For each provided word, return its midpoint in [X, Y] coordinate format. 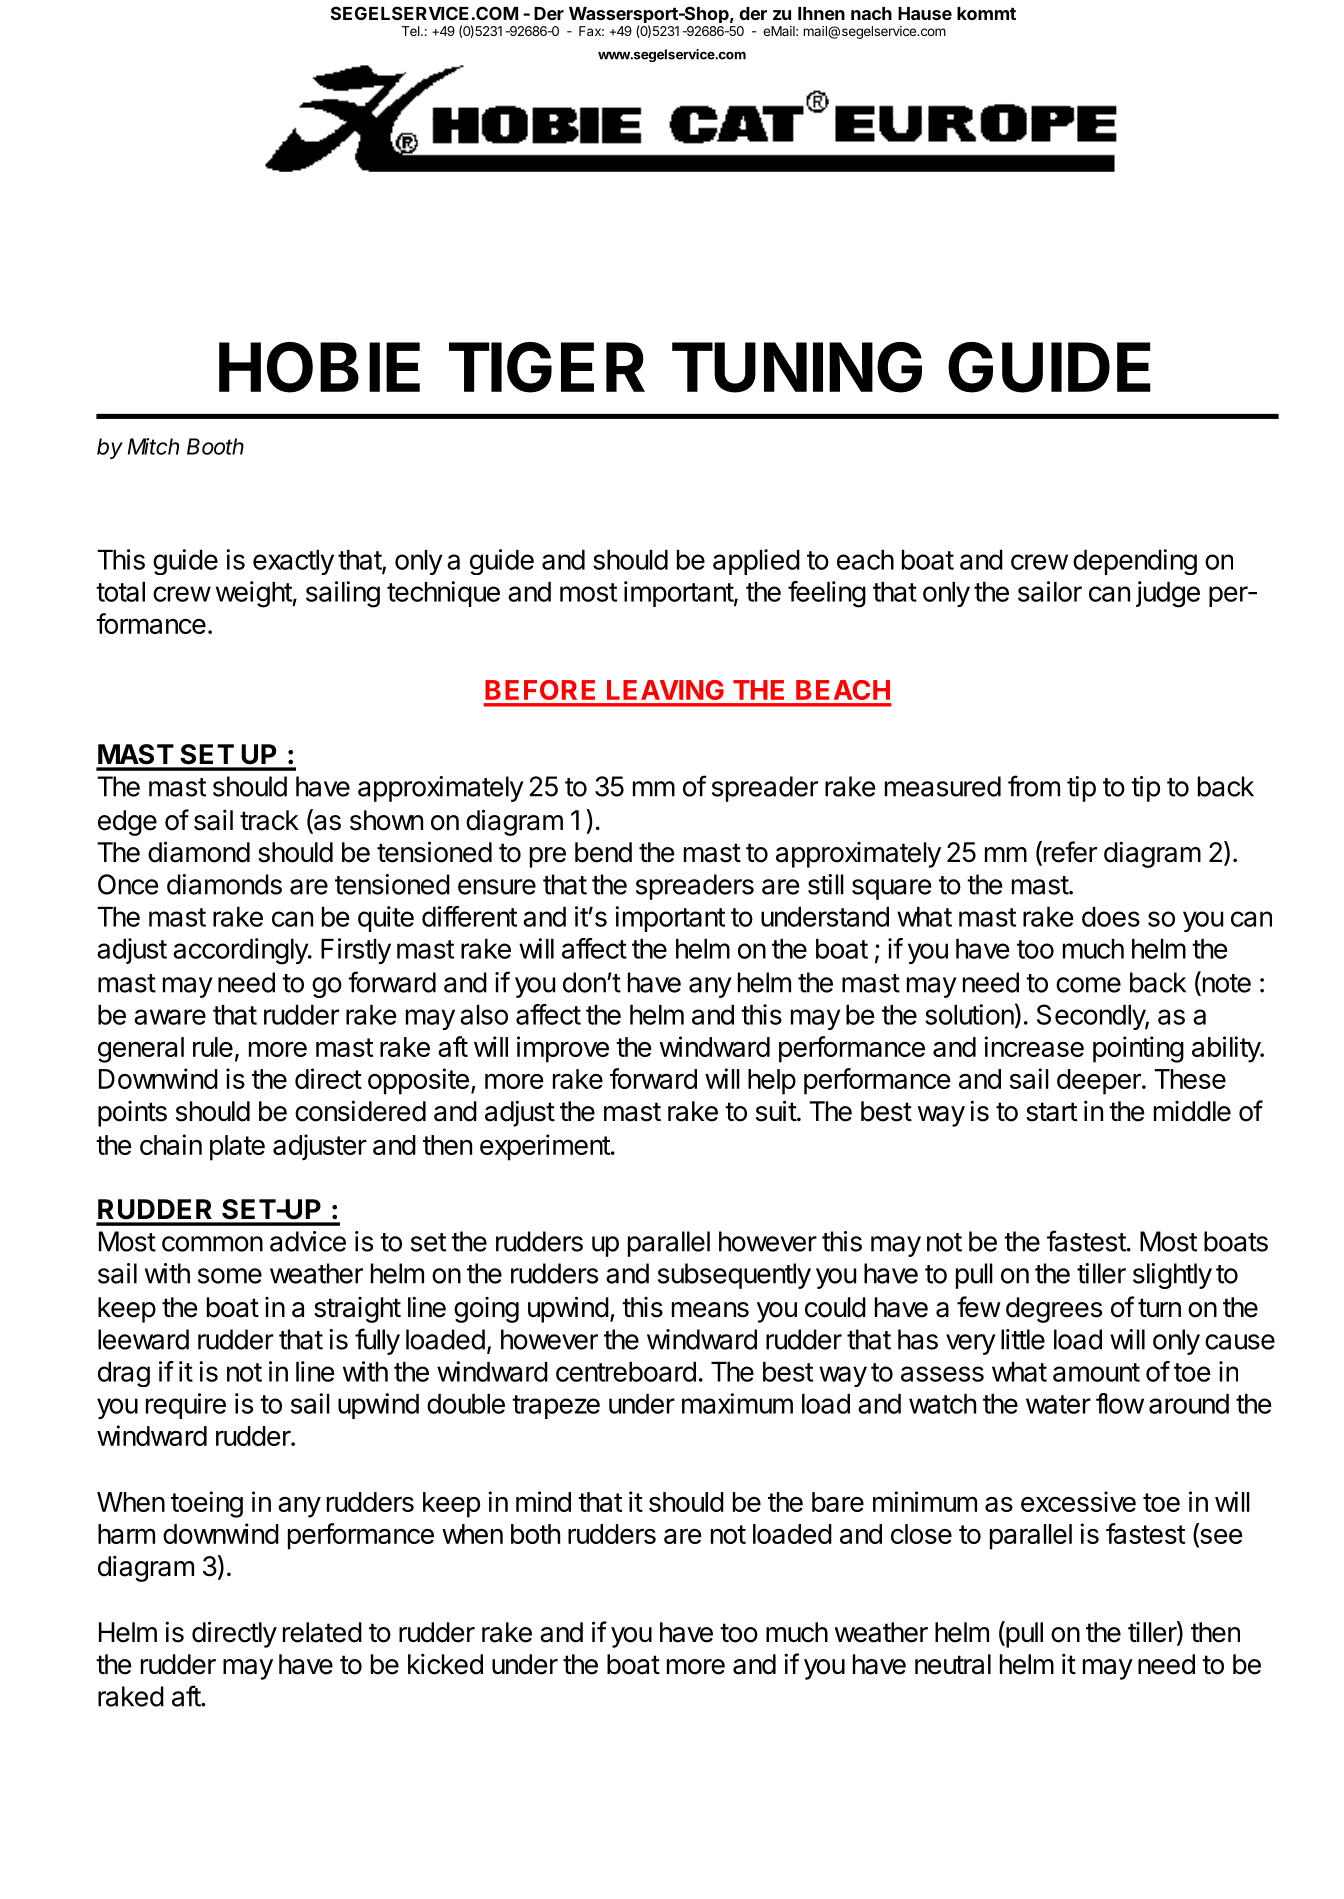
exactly [293, 562]
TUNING [797, 367]
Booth [215, 446]
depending [1135, 562]
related [322, 1632]
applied [756, 562]
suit [777, 1111]
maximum [737, 1403]
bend [603, 852]
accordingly [241, 951]
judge [1168, 594]
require [186, 1406]
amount [1096, 1372]
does [1111, 917]
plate [237, 1148]
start [1052, 1112]
